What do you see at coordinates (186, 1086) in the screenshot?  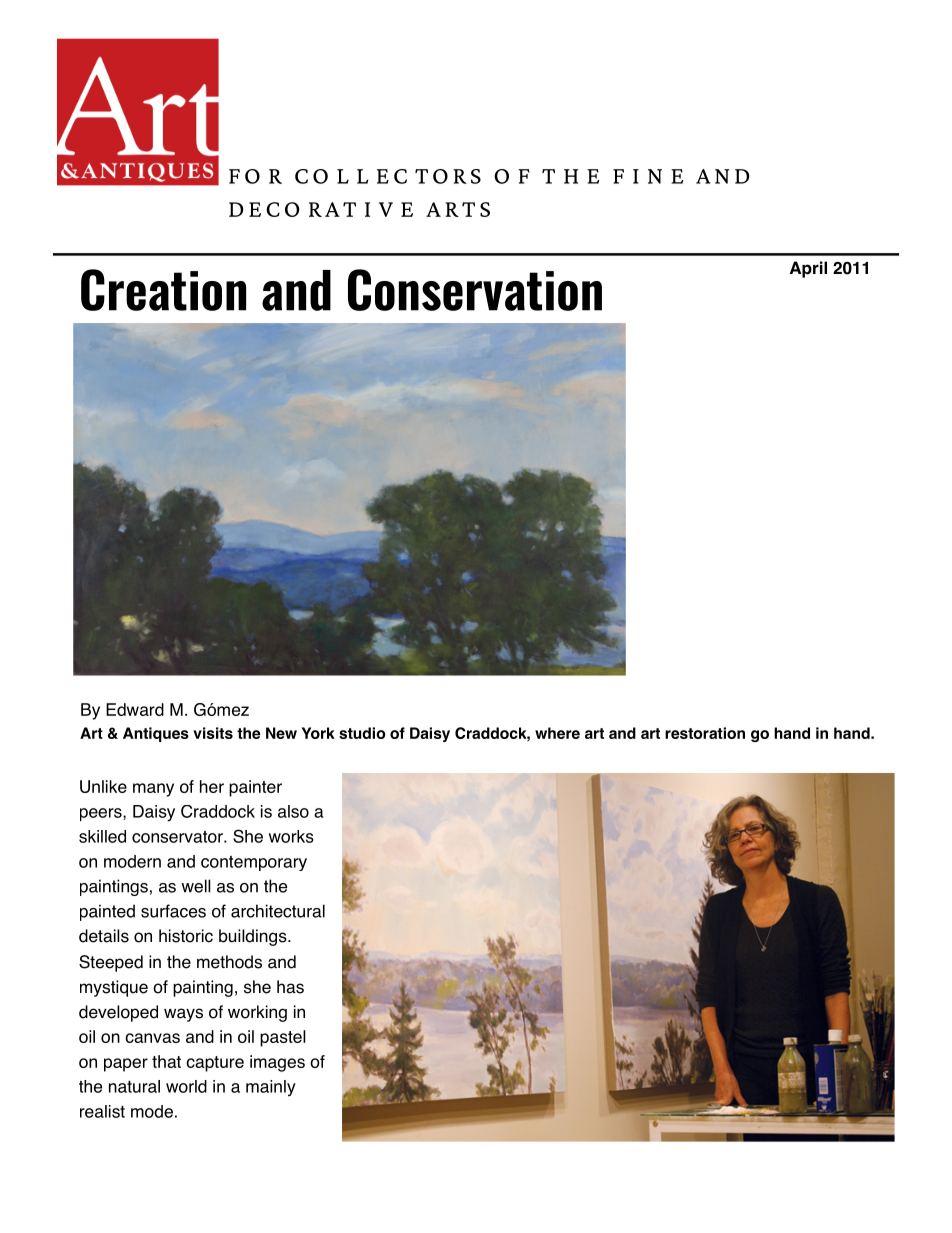 I see `world` at bounding box center [186, 1086].
